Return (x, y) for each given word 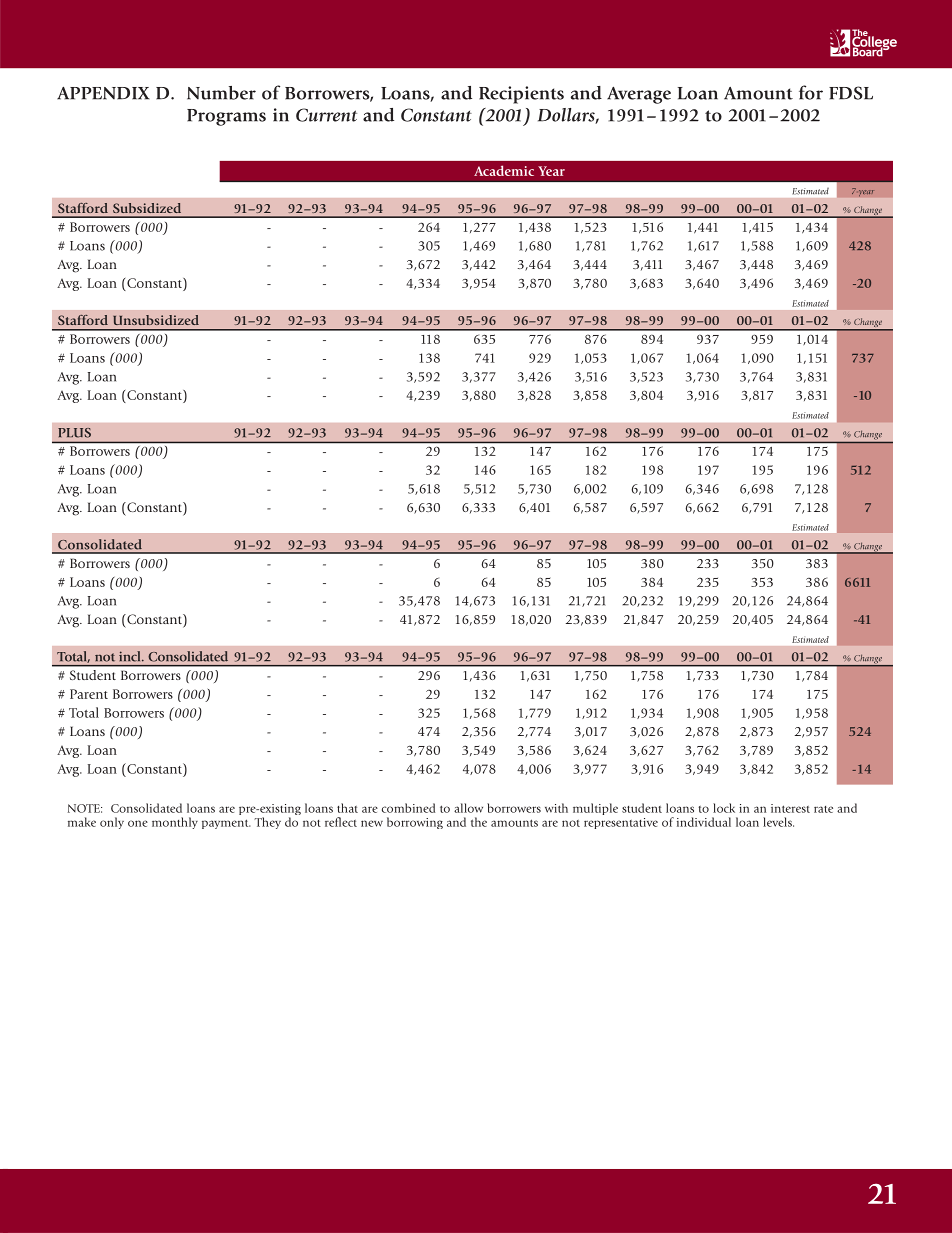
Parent (89, 694)
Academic (504, 170)
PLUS (74, 433)
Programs (226, 117)
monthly (175, 823)
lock (724, 808)
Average (639, 95)
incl (131, 656)
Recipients (521, 95)
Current (326, 115)
